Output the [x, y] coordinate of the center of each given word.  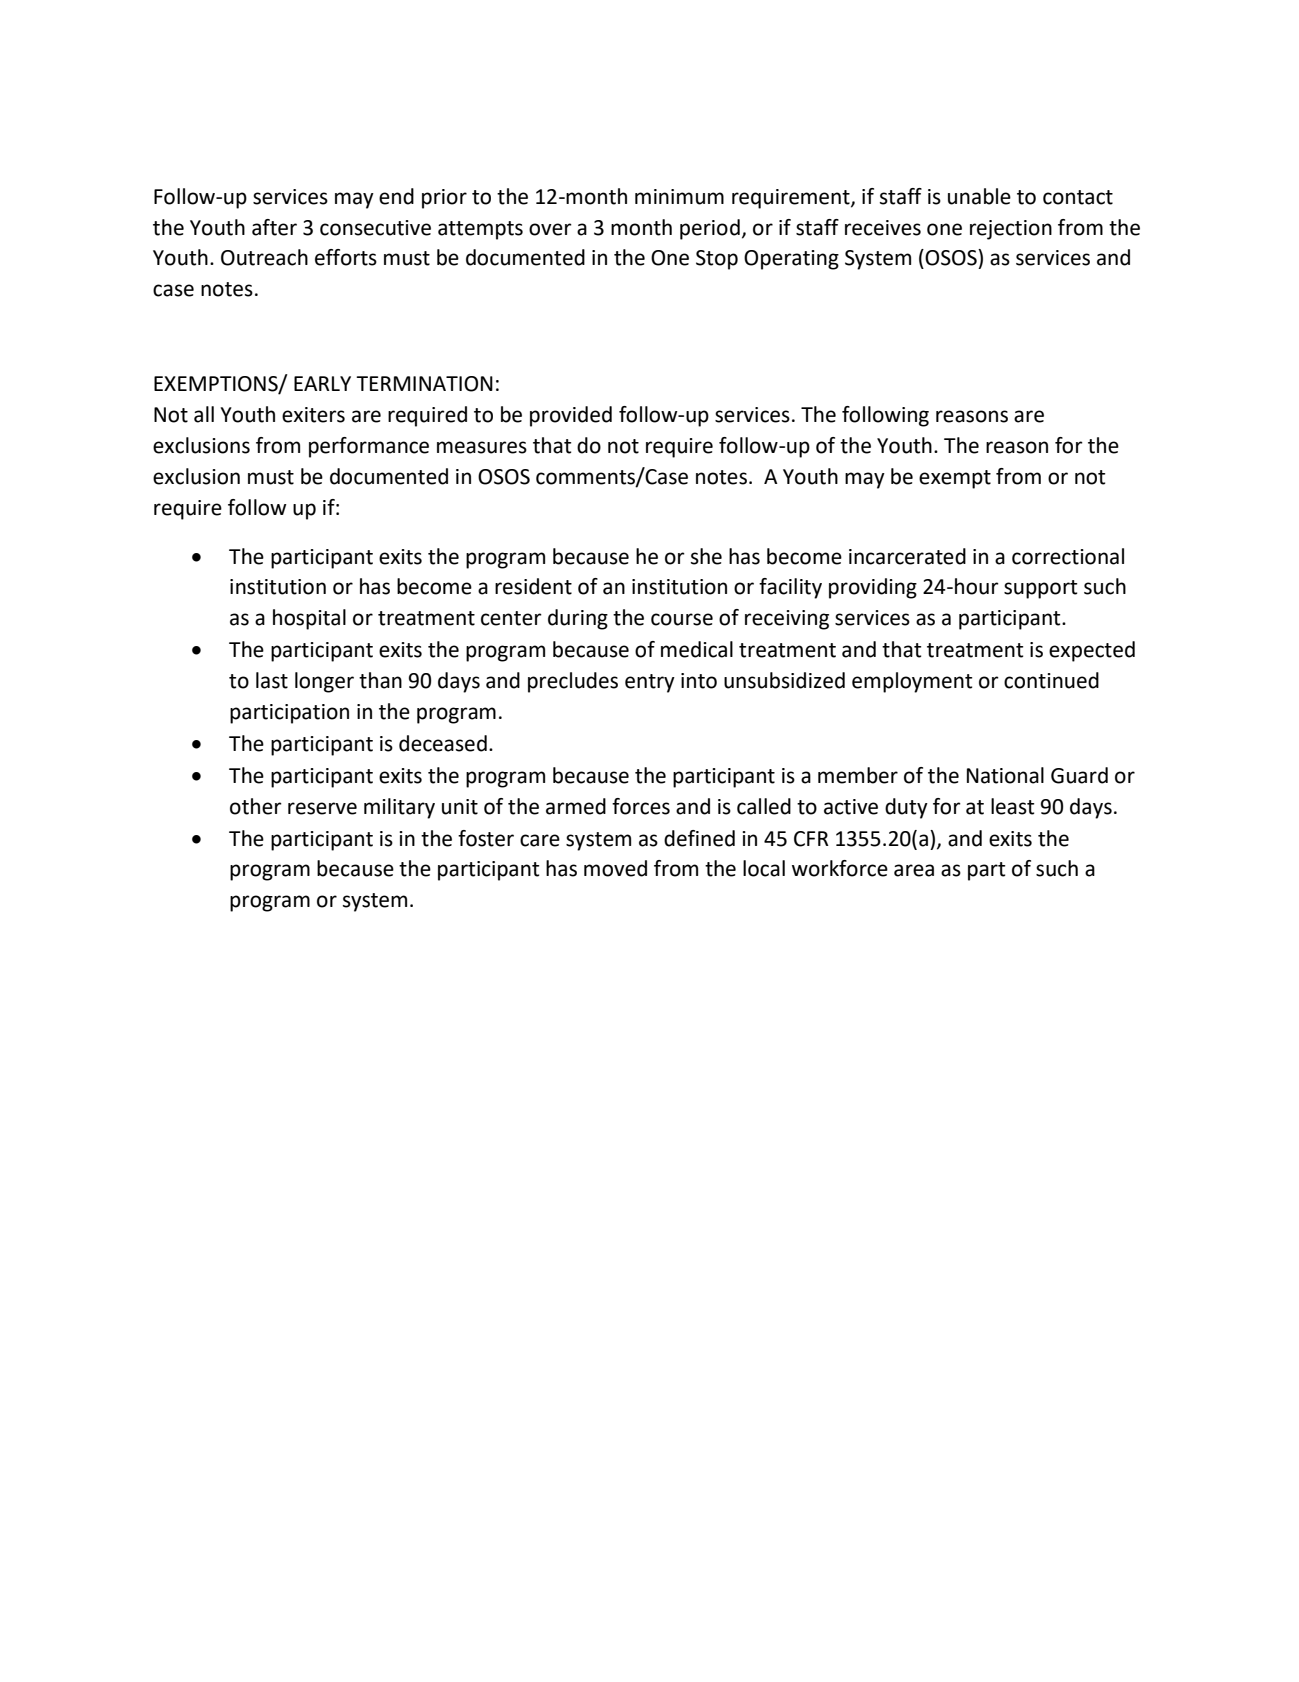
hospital [309, 619]
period [710, 229]
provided [571, 416]
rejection [1011, 230]
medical [697, 649]
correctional [1068, 556]
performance [369, 447]
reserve [322, 808]
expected [1092, 651]
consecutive [375, 228]
